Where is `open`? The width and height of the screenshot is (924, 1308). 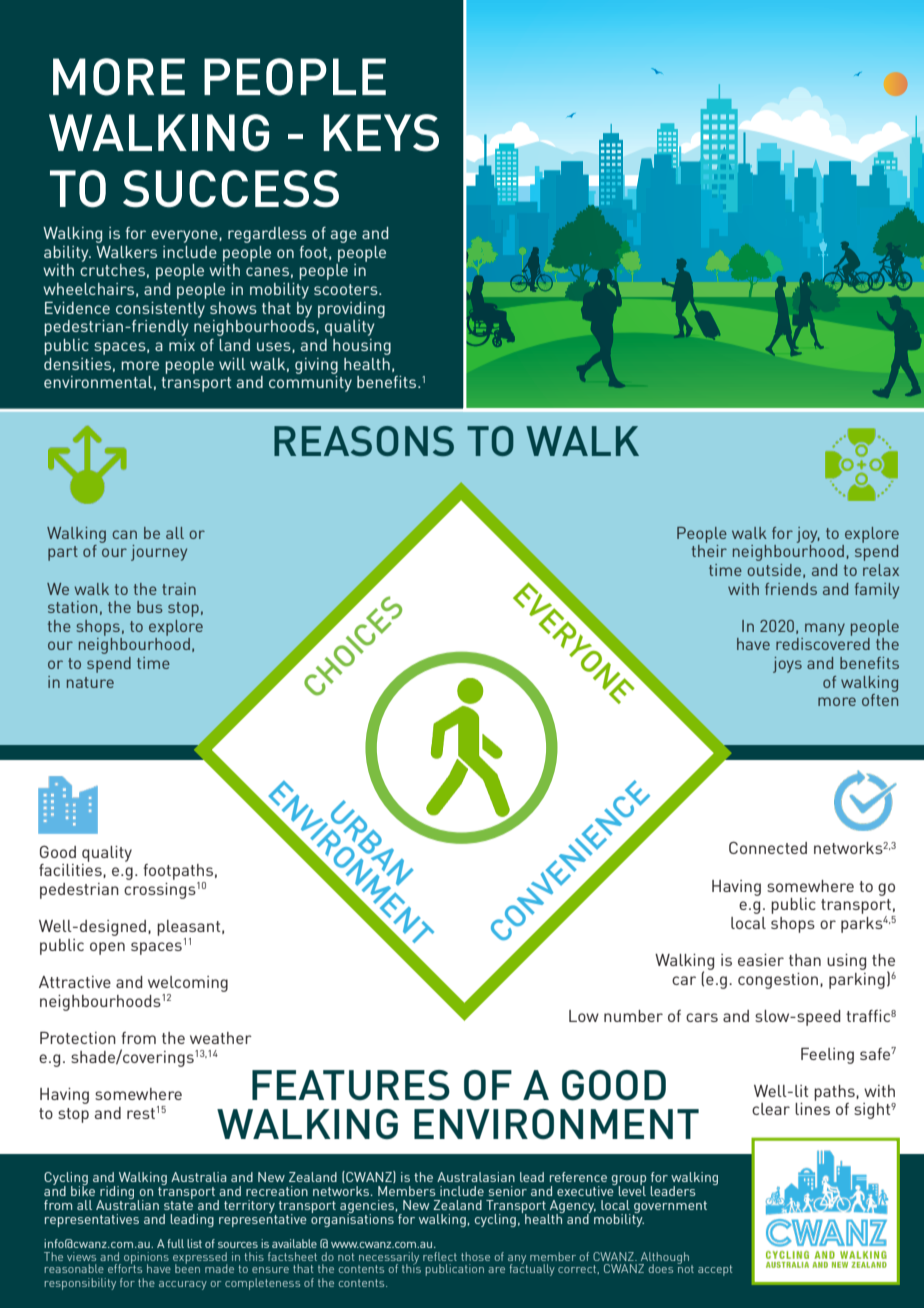
open is located at coordinates (107, 948).
